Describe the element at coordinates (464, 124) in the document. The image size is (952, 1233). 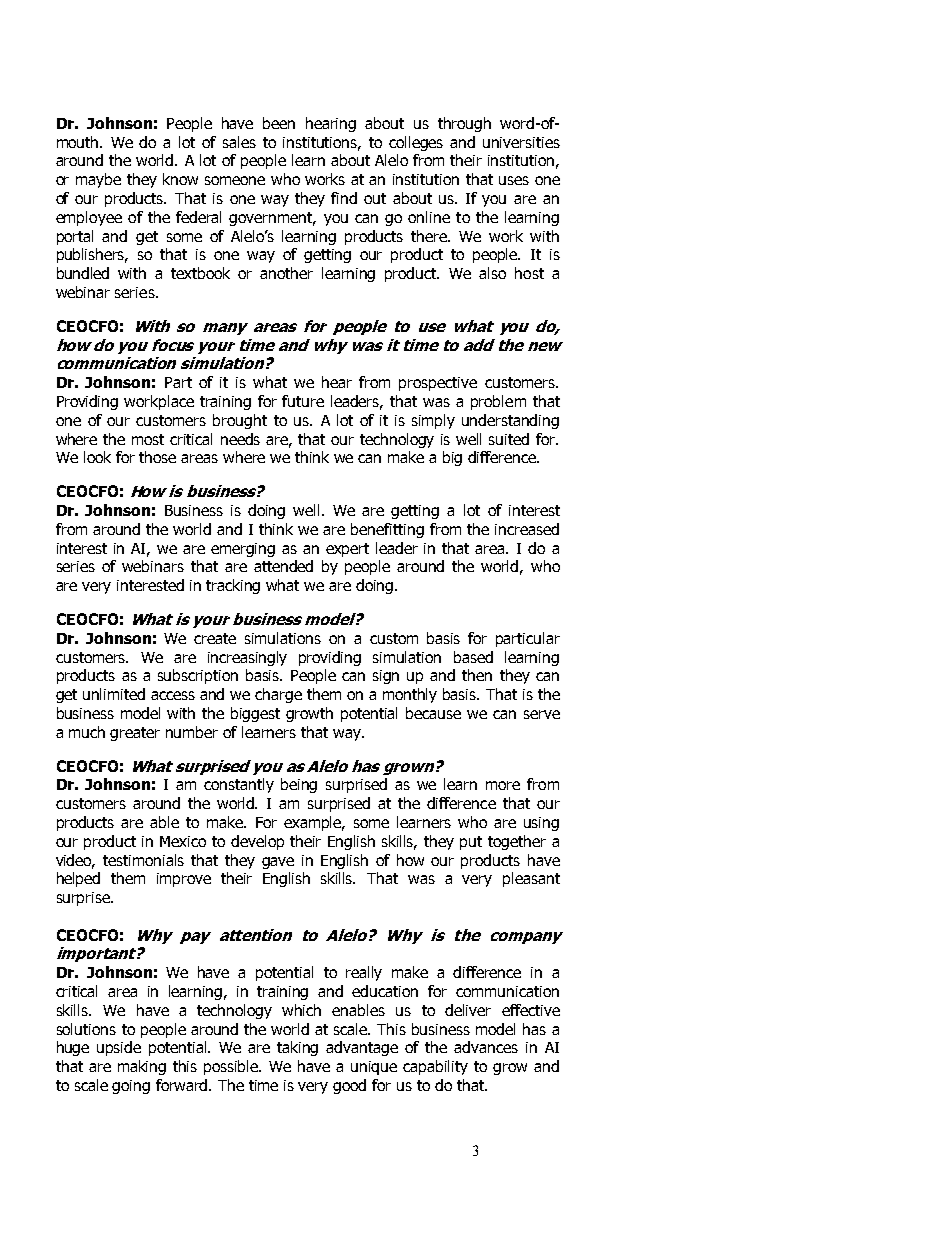
I see `through` at that location.
